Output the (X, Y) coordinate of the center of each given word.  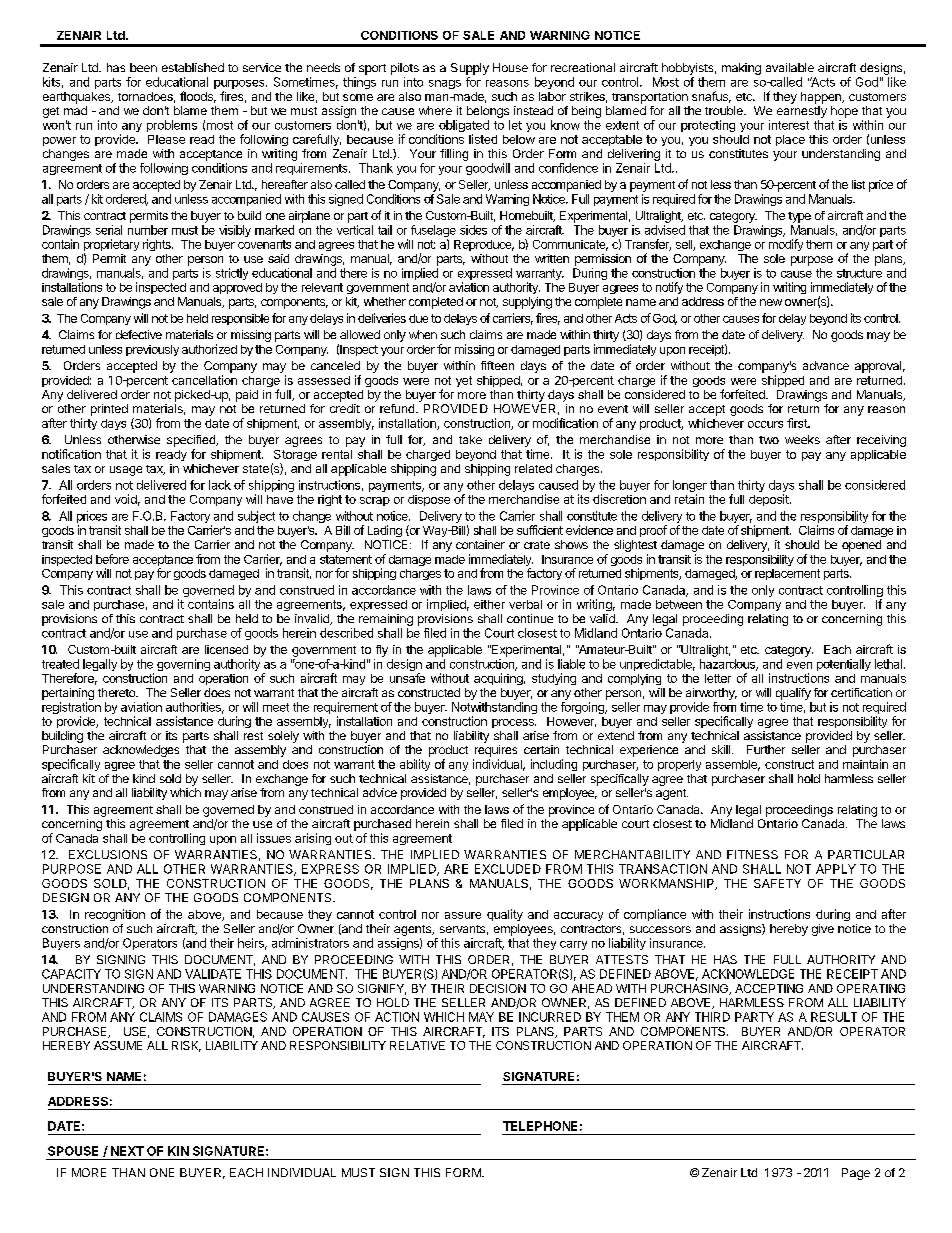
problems (172, 126)
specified (192, 441)
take (470, 439)
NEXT (127, 1151)
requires (496, 751)
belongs (488, 112)
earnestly (802, 112)
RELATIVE (417, 1045)
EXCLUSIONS (108, 854)
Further (766, 749)
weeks (802, 439)
